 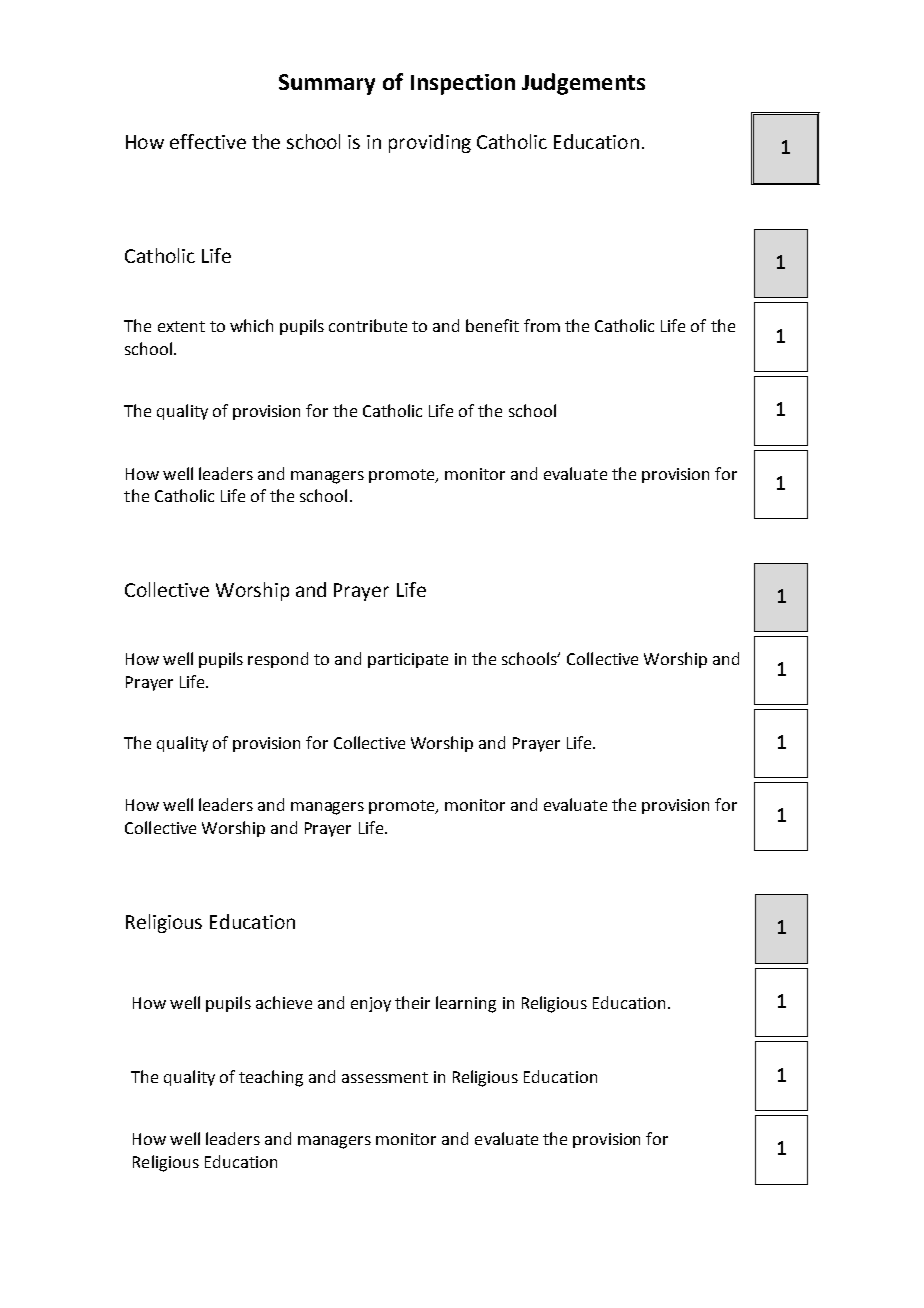 I want to click on teaching, so click(x=271, y=1078).
